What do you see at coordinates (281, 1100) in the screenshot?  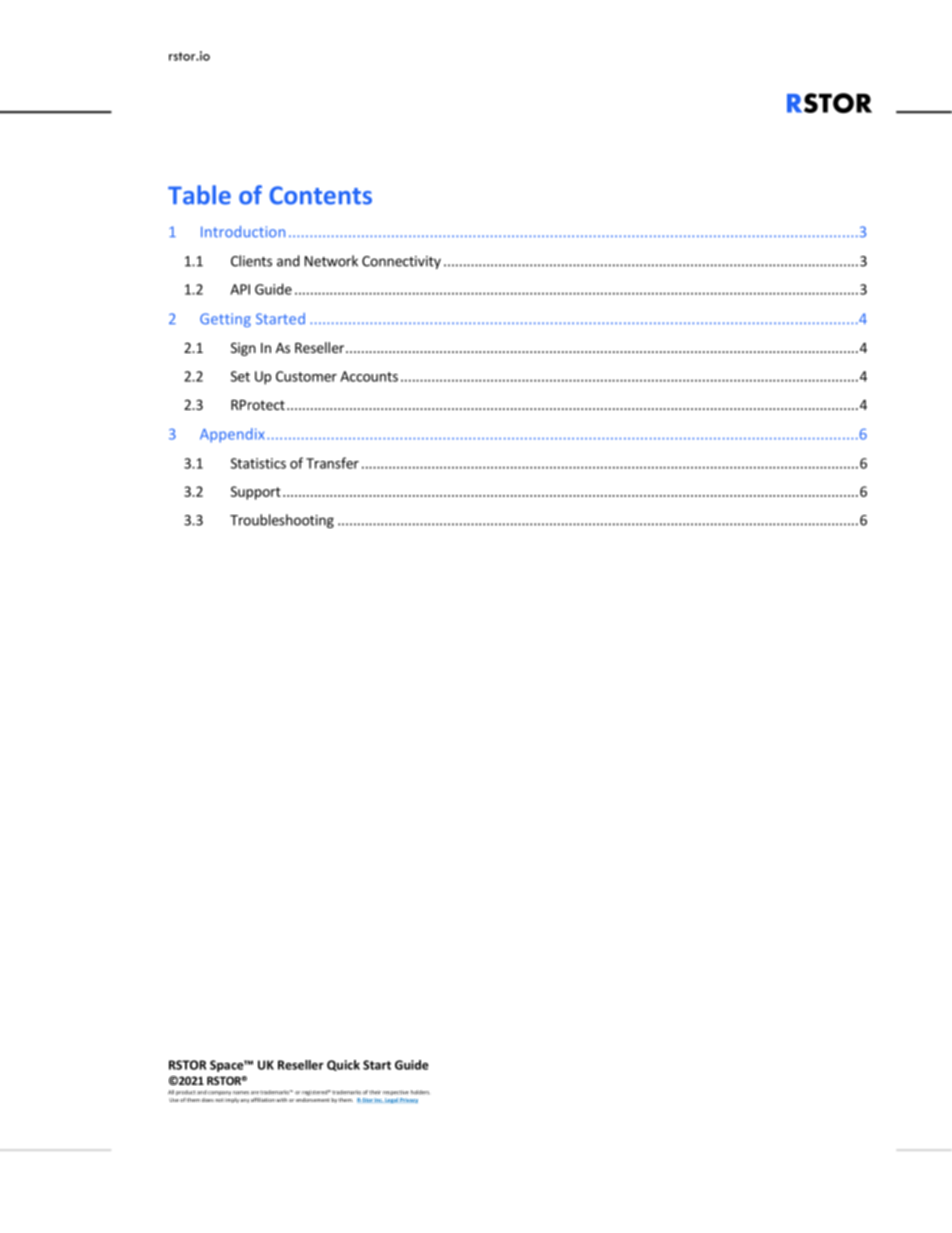 I see `with` at bounding box center [281, 1100].
